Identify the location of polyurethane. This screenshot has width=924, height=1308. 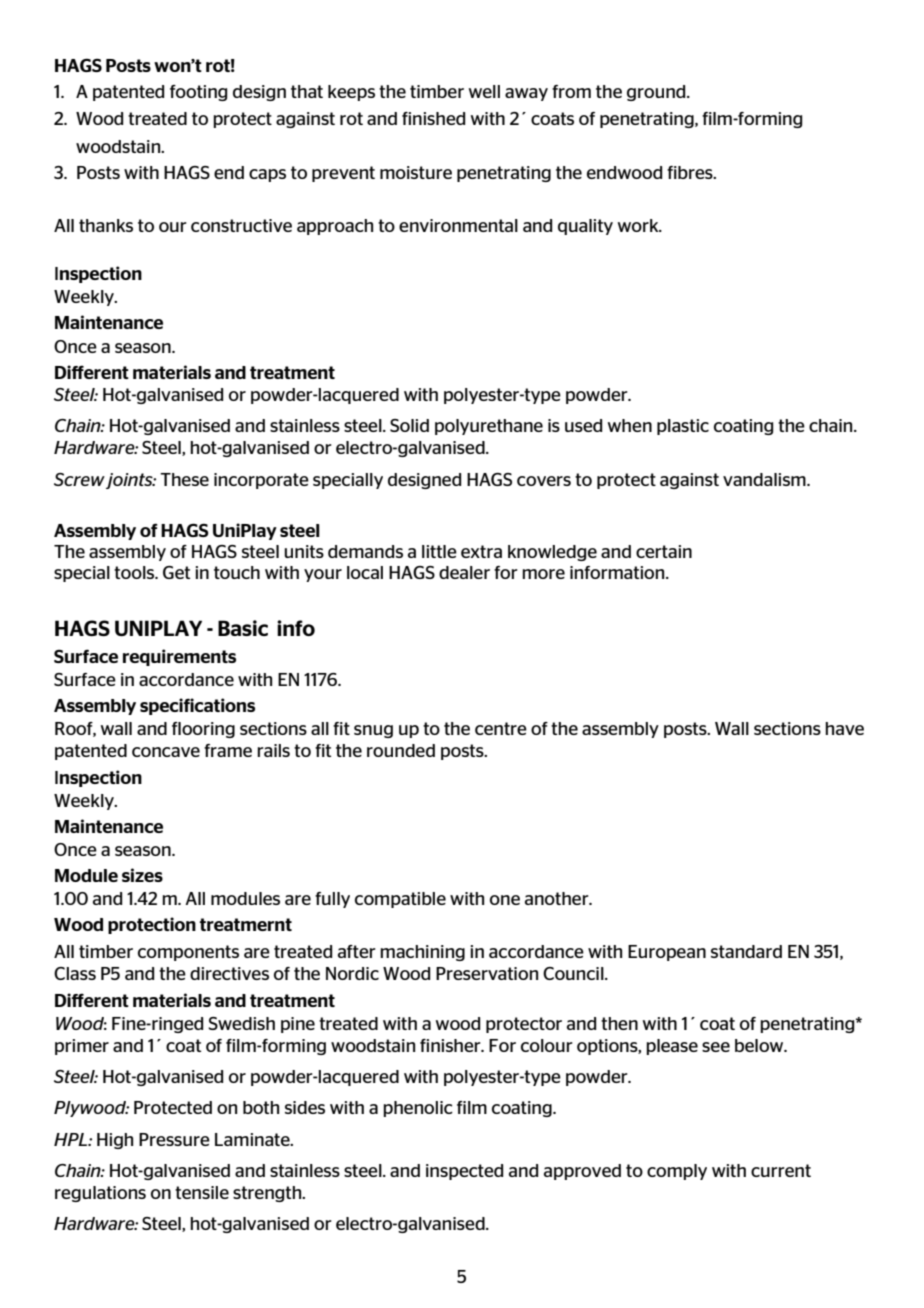
(489, 427).
